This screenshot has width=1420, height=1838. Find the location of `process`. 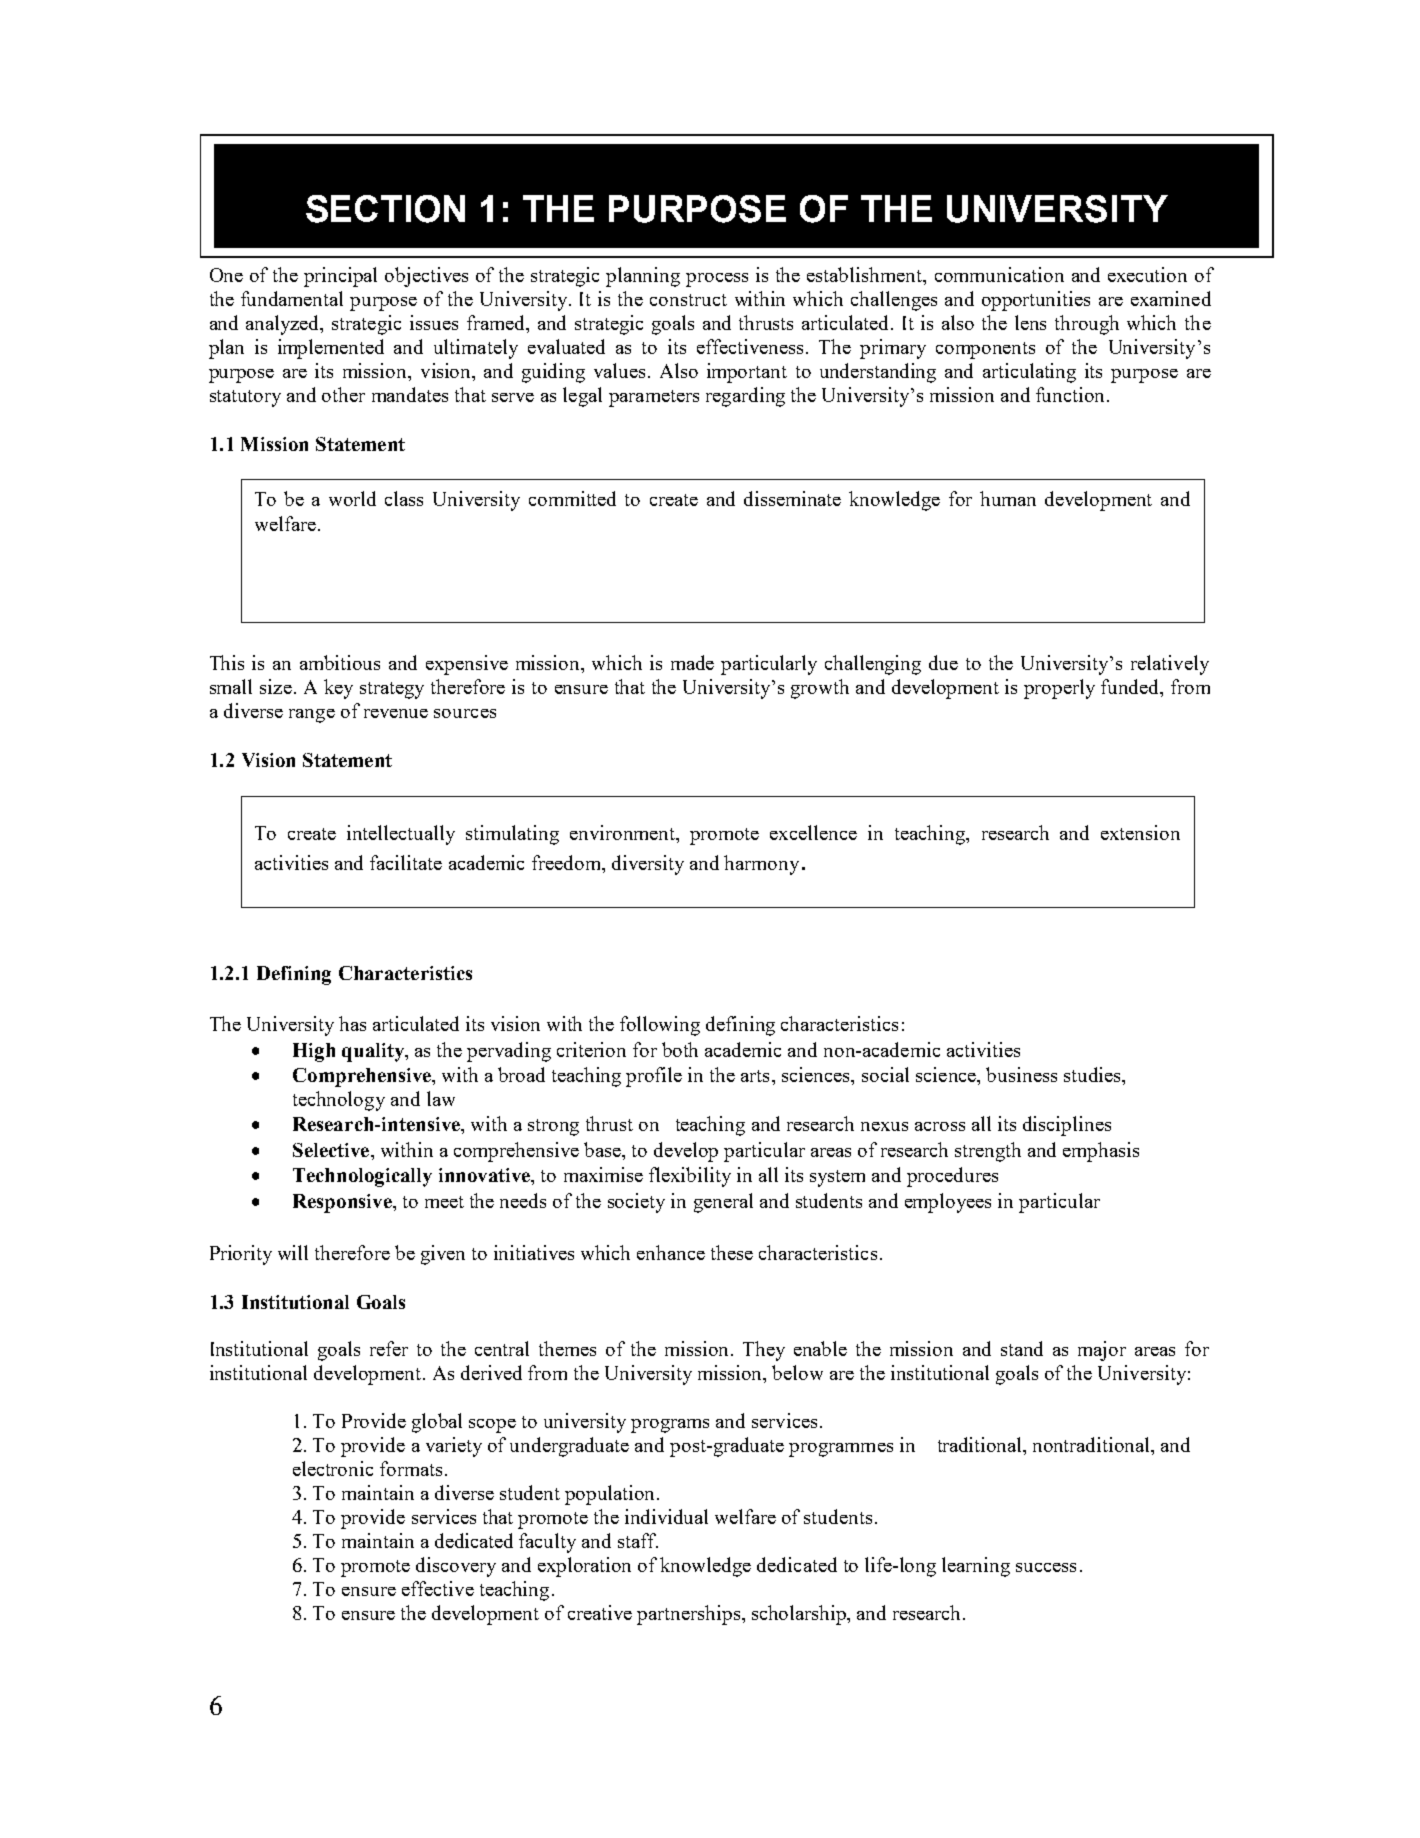

process is located at coordinates (717, 280).
